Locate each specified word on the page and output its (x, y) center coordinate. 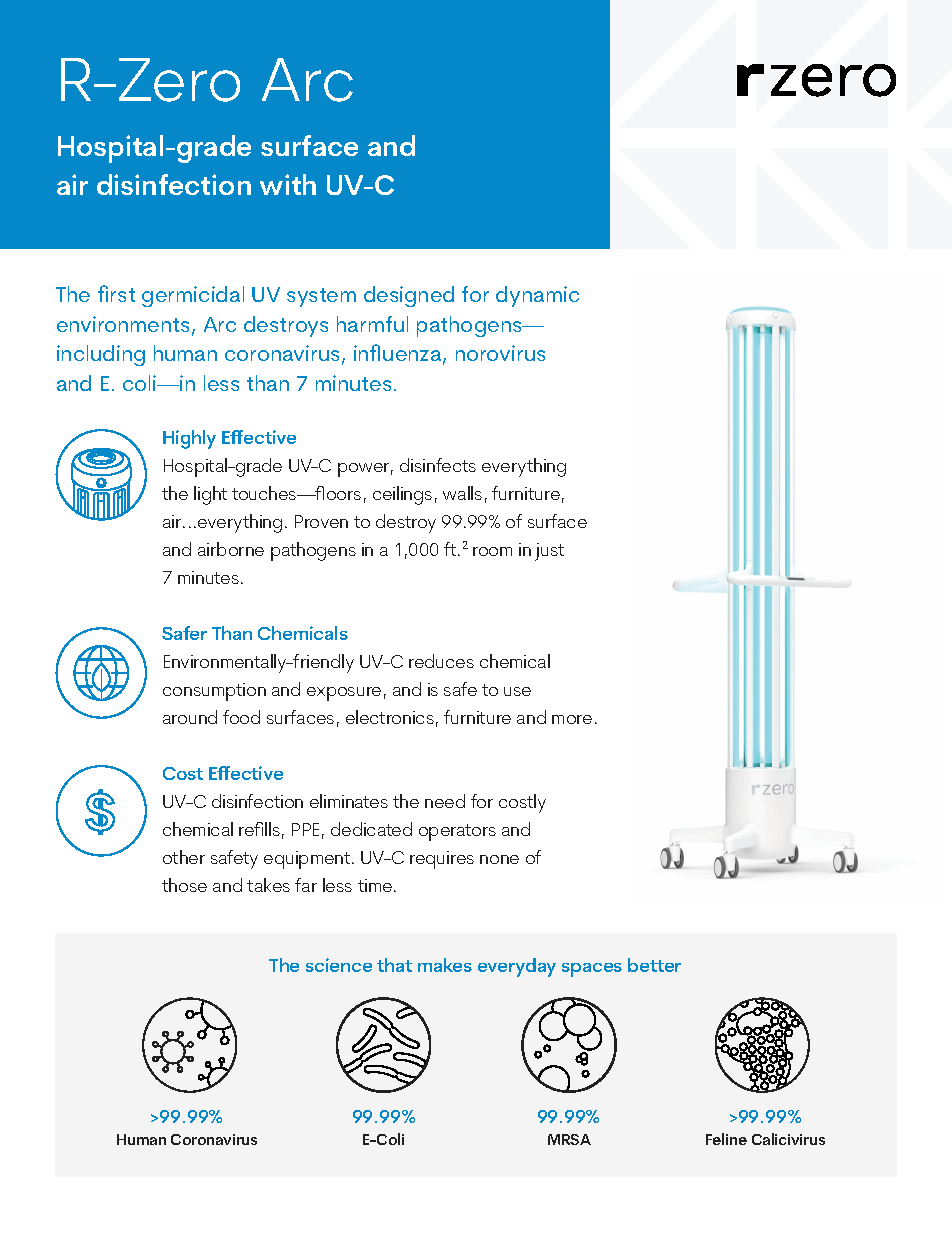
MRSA (569, 1139)
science (339, 965)
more (572, 719)
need (445, 801)
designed (409, 296)
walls (462, 493)
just (549, 552)
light (210, 495)
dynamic (537, 296)
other (184, 857)
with (288, 184)
